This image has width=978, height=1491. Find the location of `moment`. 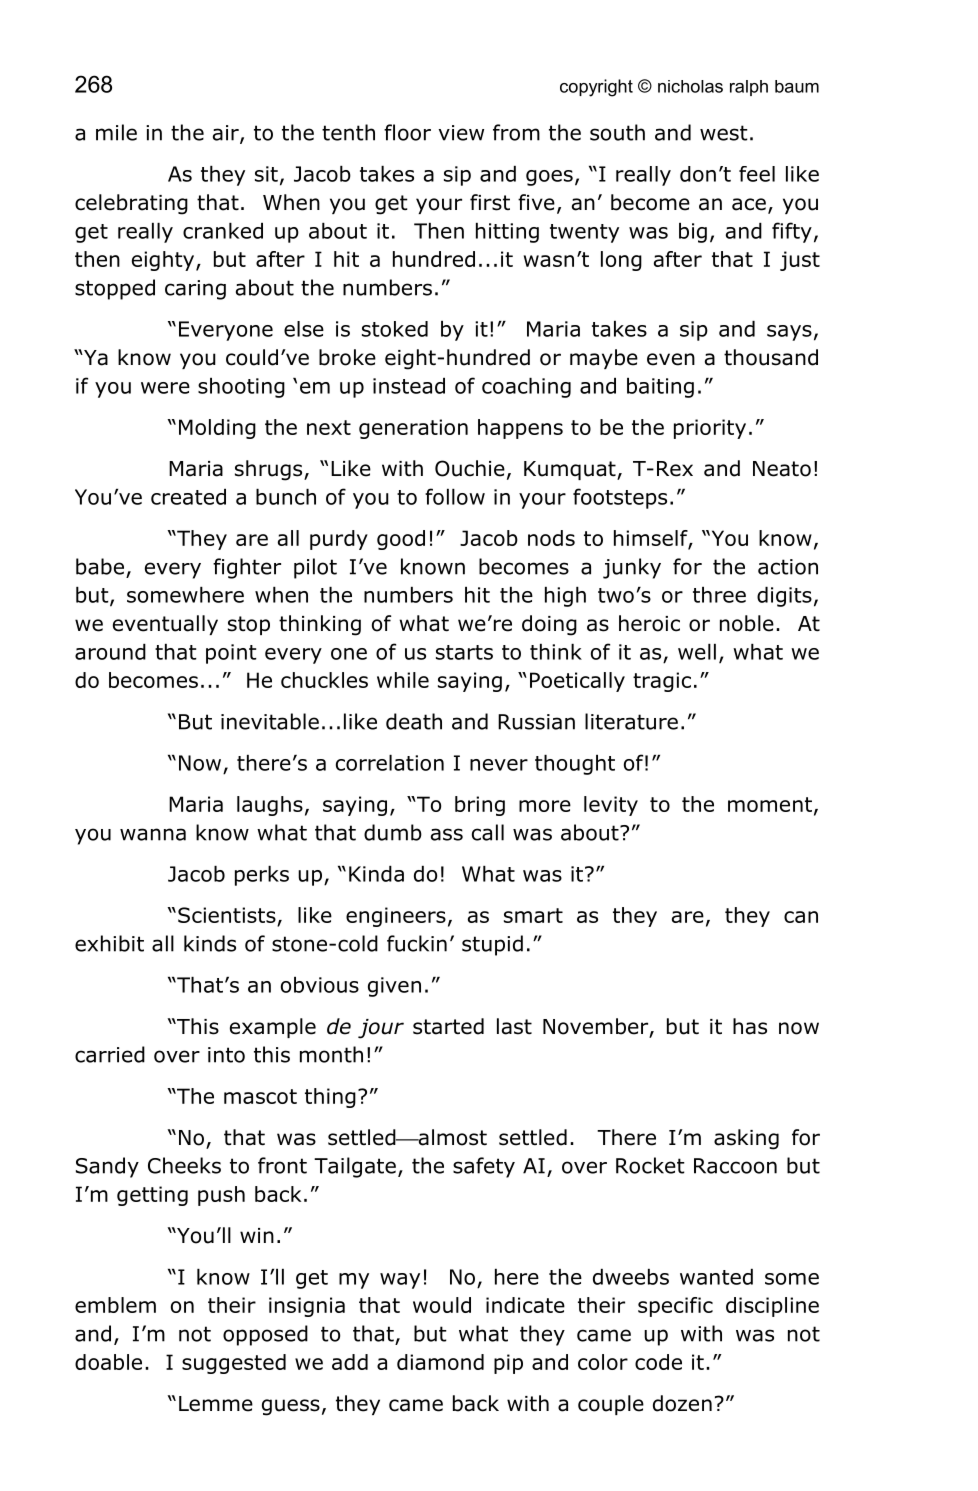

moment is located at coordinates (770, 804).
